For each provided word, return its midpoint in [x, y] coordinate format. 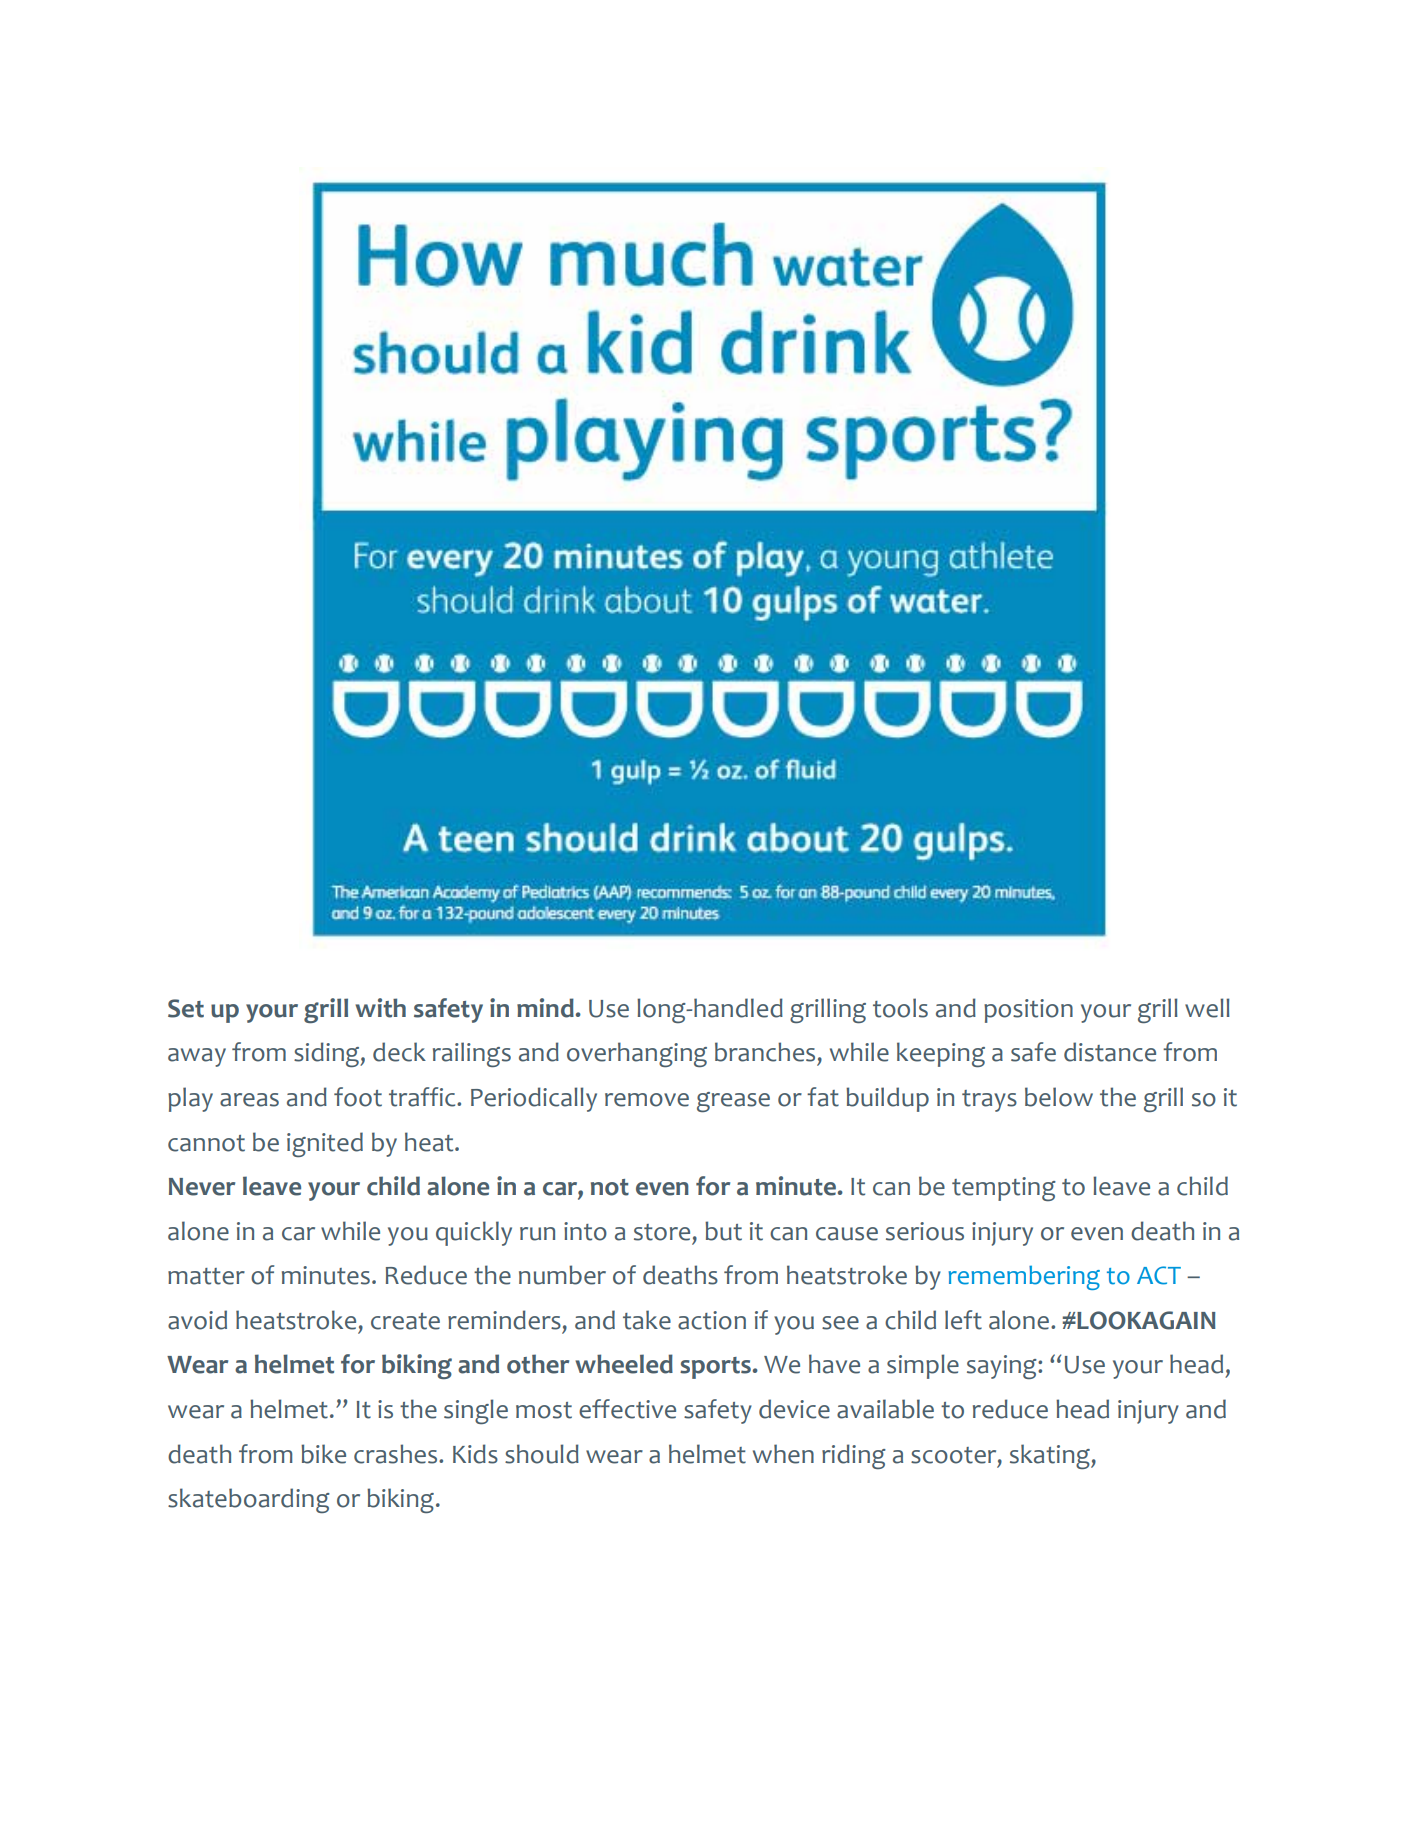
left [963, 1320]
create [405, 1321]
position [1028, 1011]
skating [1051, 1456]
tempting [1004, 1189]
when [783, 1454]
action [712, 1320]
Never [202, 1187]
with [380, 1008]
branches [765, 1052]
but [723, 1231]
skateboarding [249, 1500]
